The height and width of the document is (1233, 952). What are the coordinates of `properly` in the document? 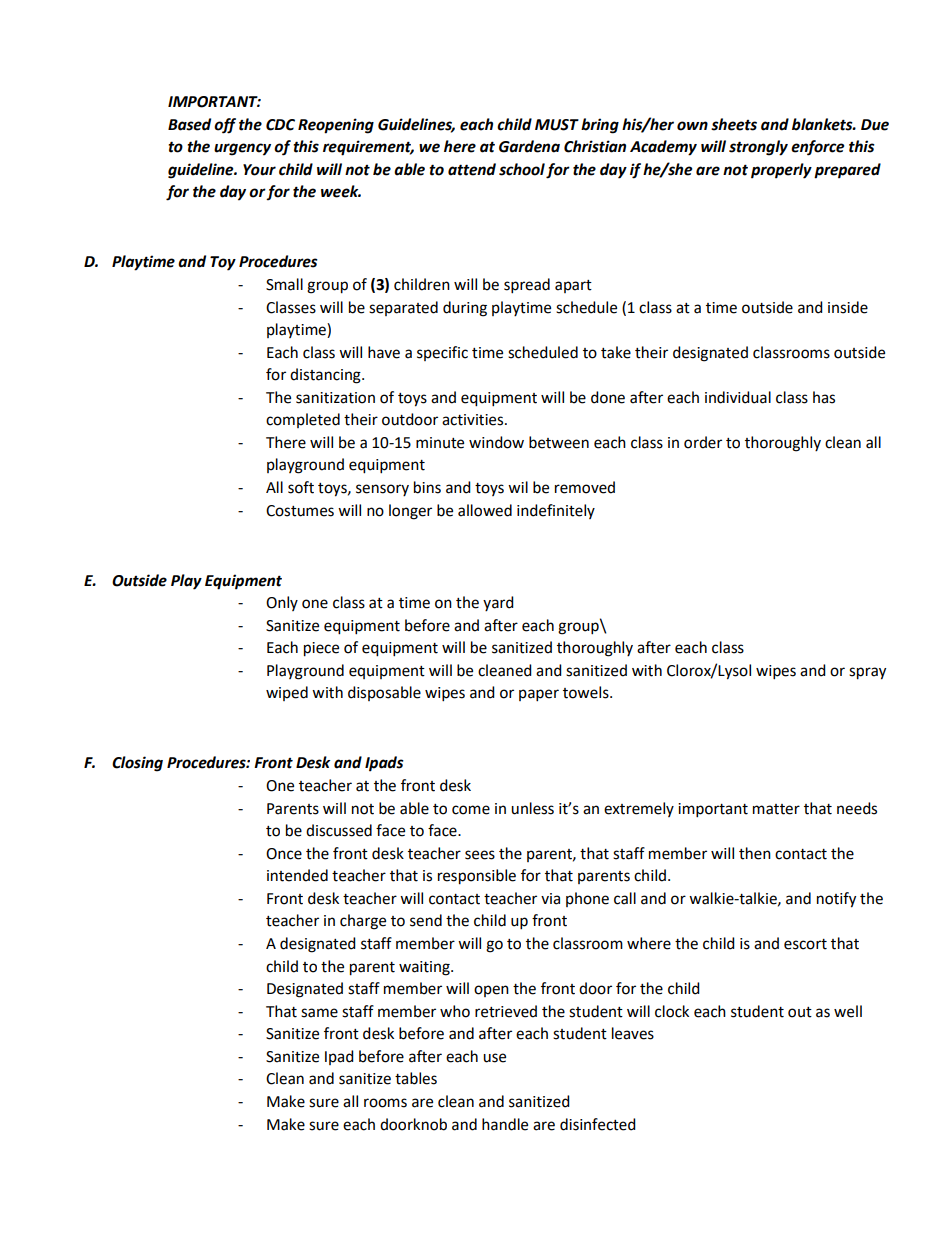 It's located at (781, 171).
